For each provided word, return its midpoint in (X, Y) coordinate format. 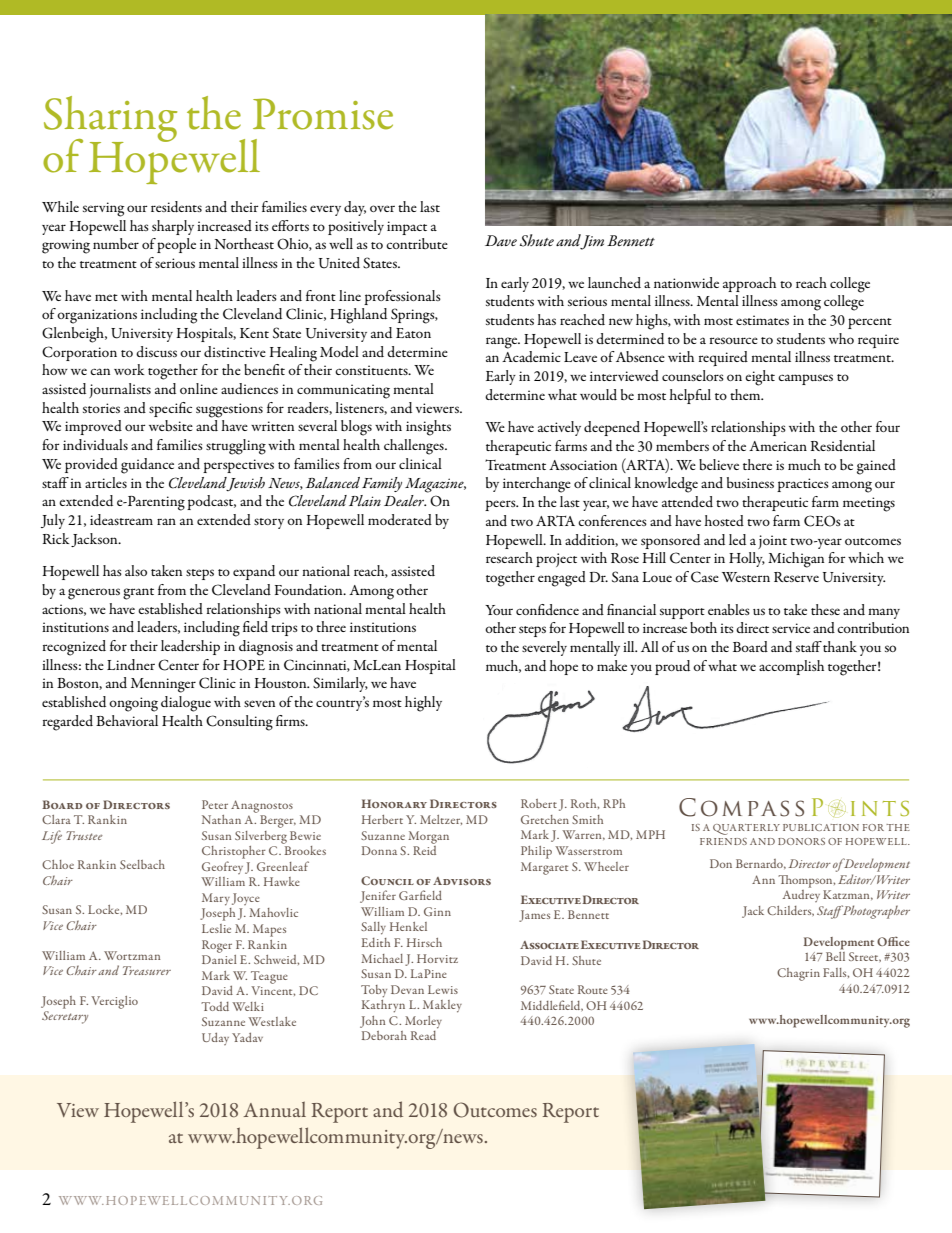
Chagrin (798, 974)
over (382, 208)
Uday (215, 1039)
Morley (423, 1022)
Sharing (110, 120)
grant (138, 594)
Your (499, 610)
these (825, 609)
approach (749, 284)
